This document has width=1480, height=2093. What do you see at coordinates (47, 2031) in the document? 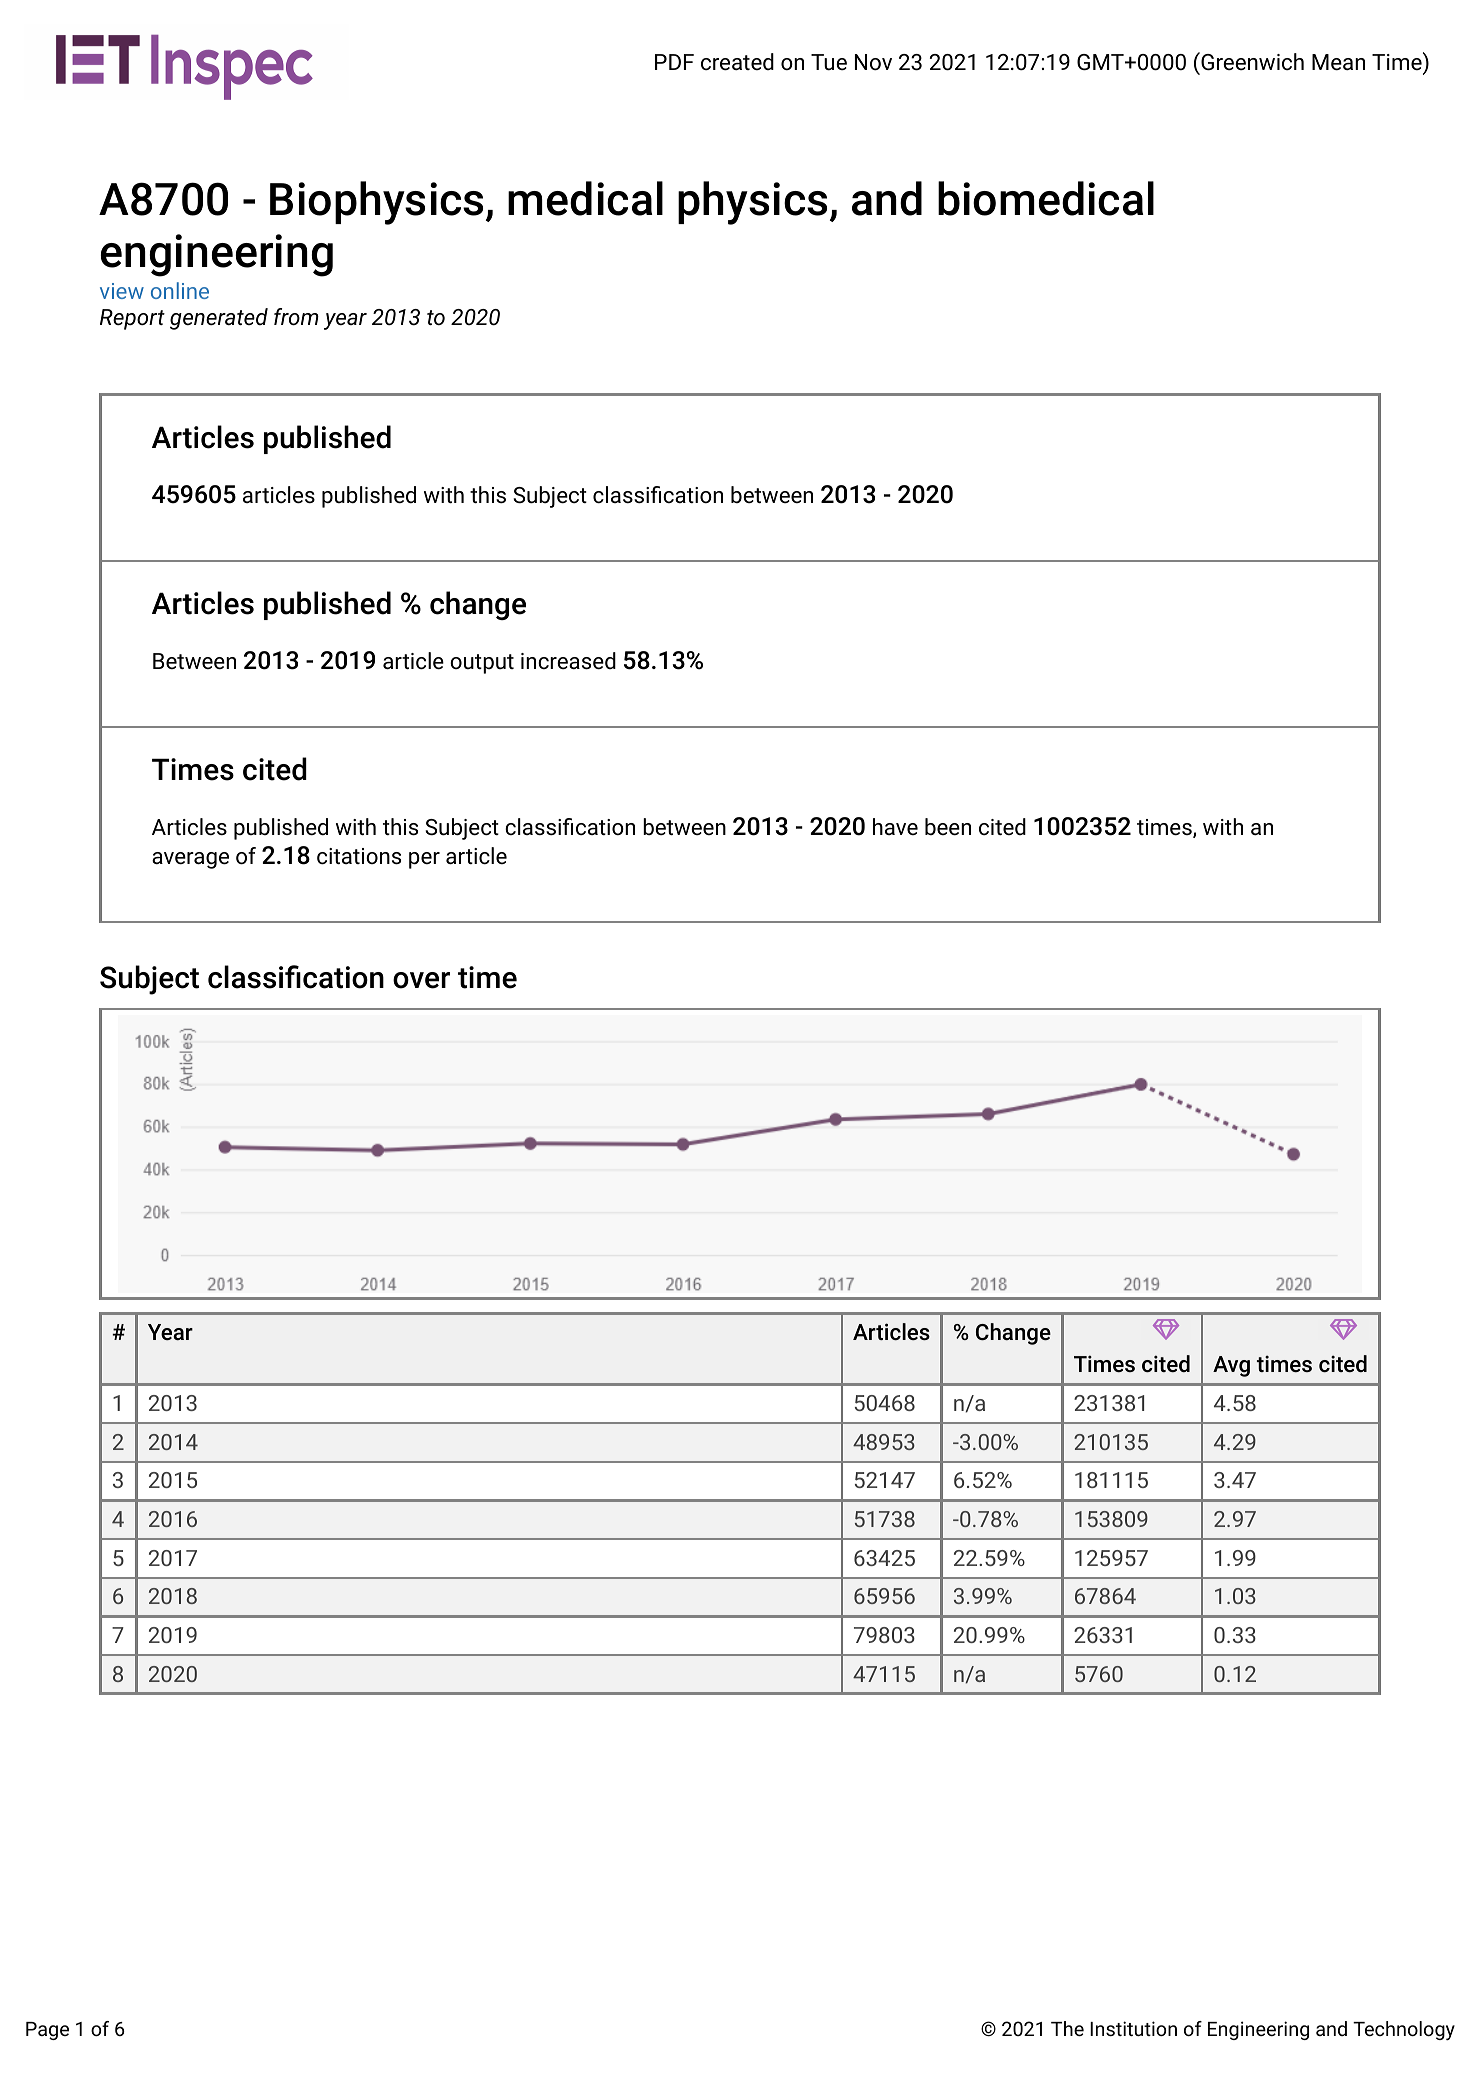
I see `Page` at bounding box center [47, 2031].
